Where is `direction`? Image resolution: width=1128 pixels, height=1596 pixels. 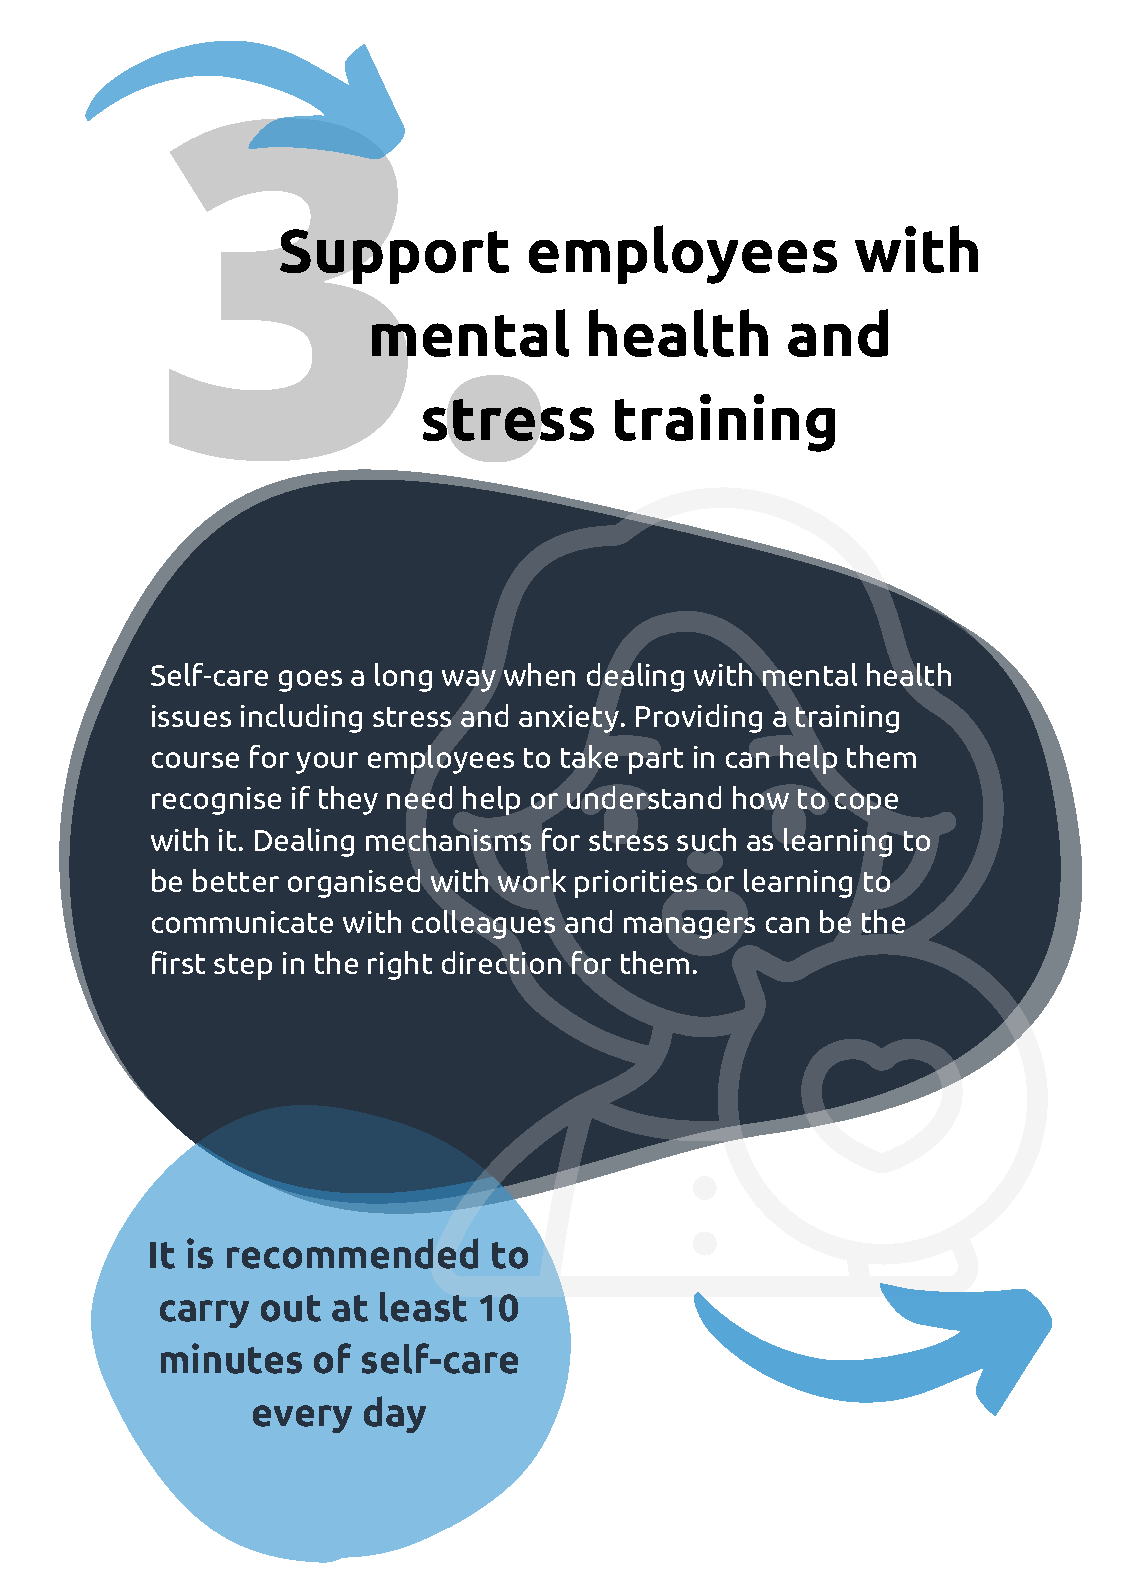
direction is located at coordinates (501, 962).
